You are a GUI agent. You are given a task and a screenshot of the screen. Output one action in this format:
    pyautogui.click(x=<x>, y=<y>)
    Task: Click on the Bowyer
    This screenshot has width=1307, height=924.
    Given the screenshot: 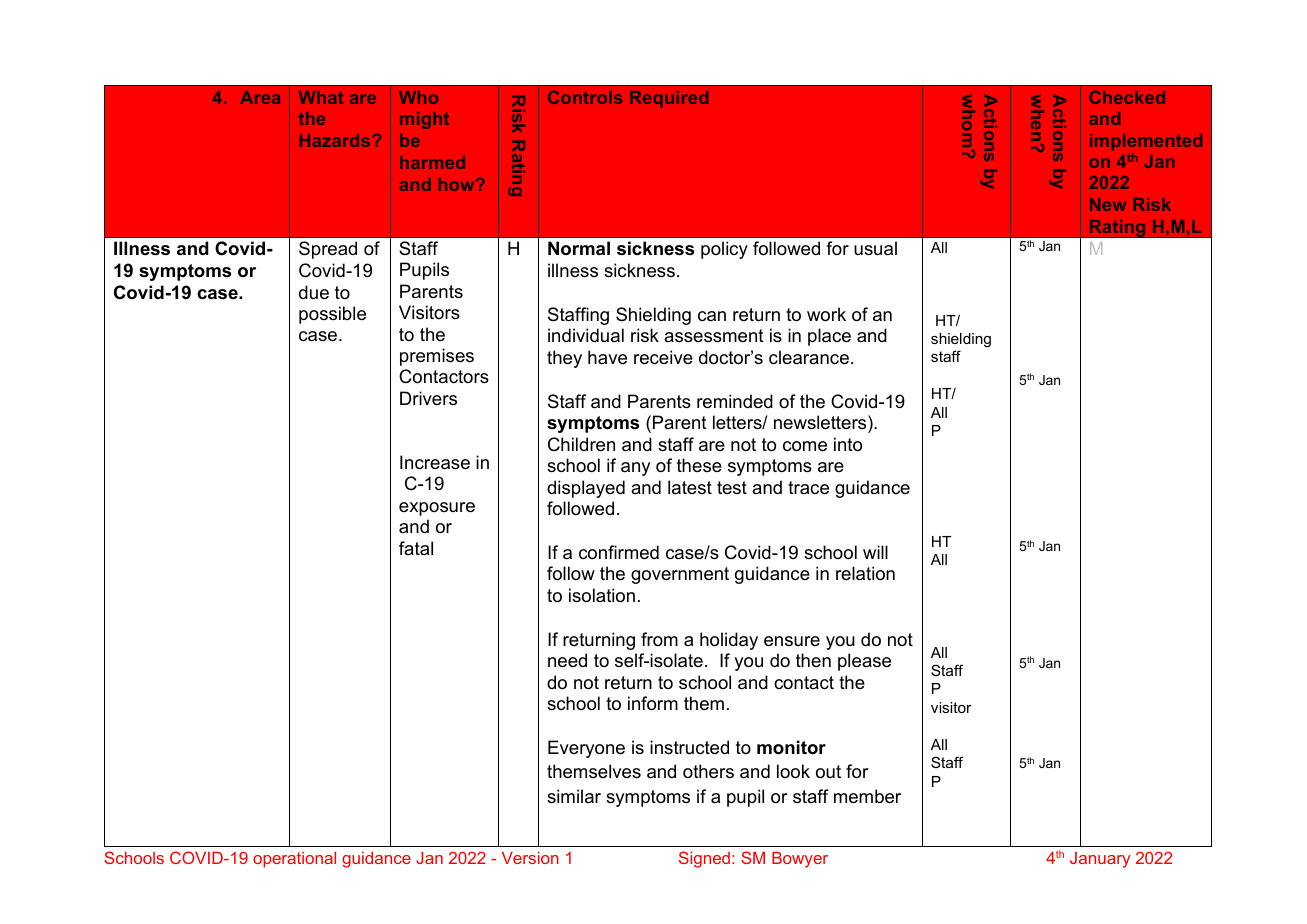 What is the action you would take?
    pyautogui.click(x=800, y=860)
